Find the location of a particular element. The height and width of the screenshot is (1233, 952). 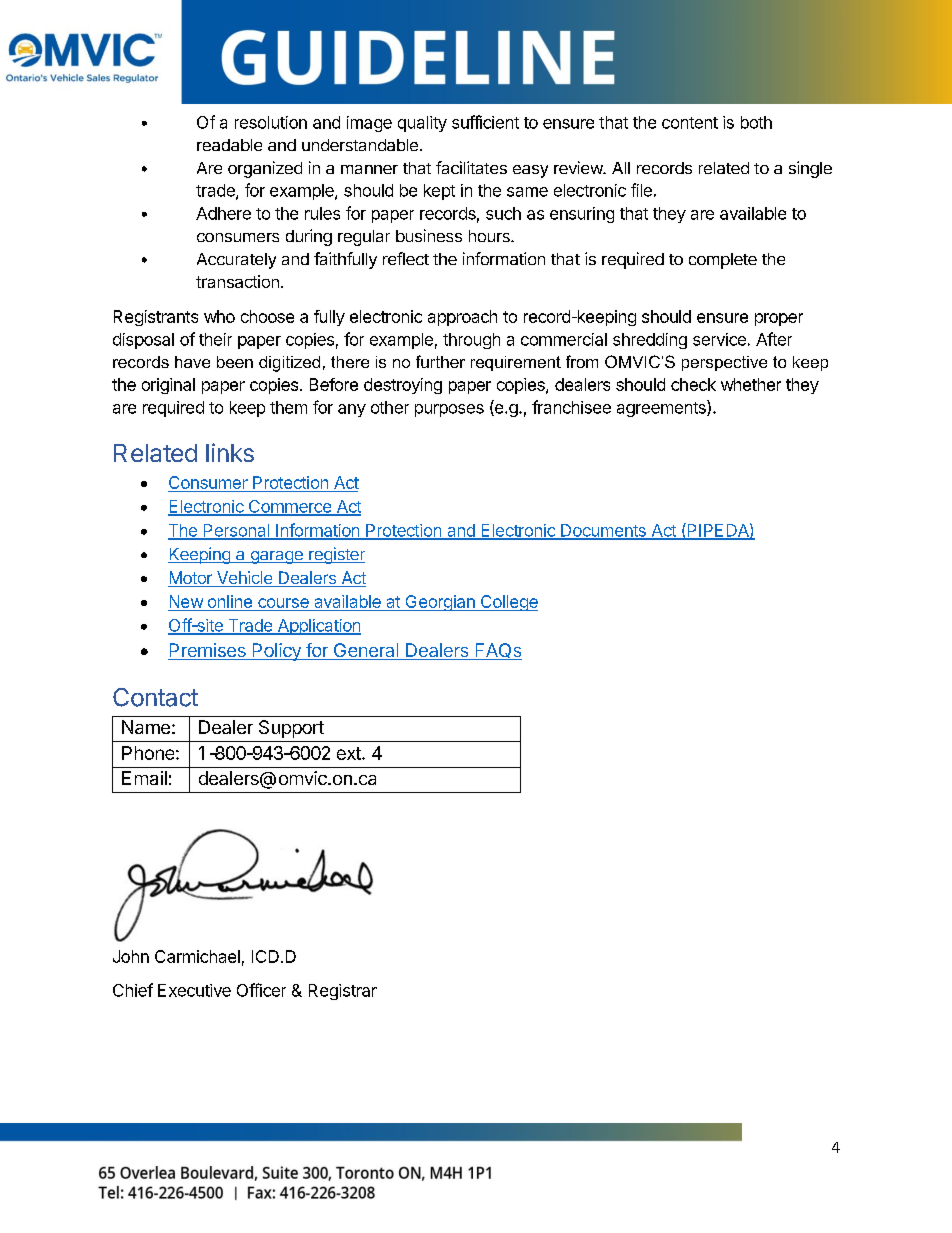

Officer is located at coordinates (261, 990).
